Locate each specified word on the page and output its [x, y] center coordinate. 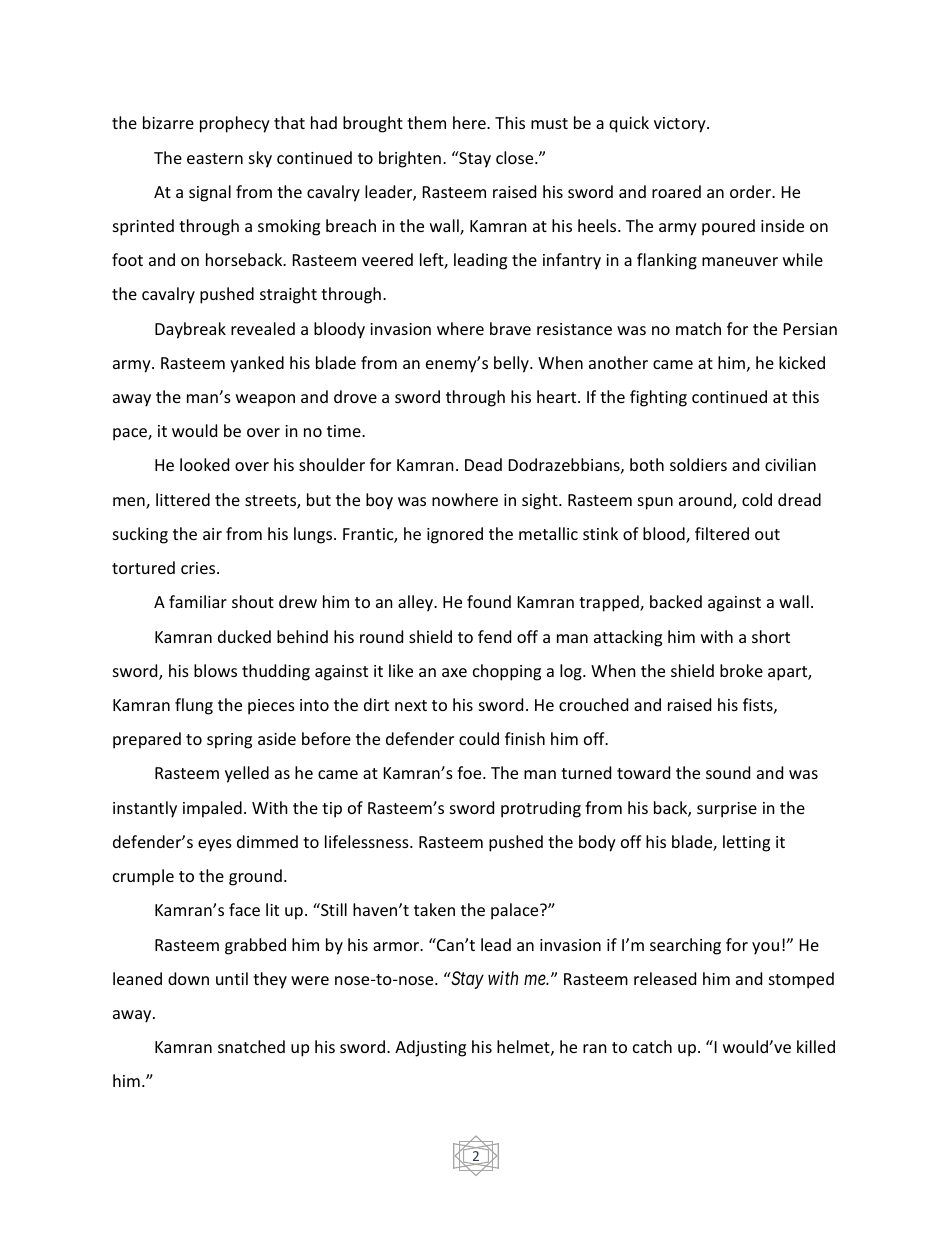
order [751, 191]
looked [204, 464]
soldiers [698, 464]
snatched [251, 1046]
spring [229, 741]
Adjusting [430, 1048]
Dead [483, 464]
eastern [215, 158]
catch [652, 1046]
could [479, 738]
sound [728, 772]
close [516, 157]
